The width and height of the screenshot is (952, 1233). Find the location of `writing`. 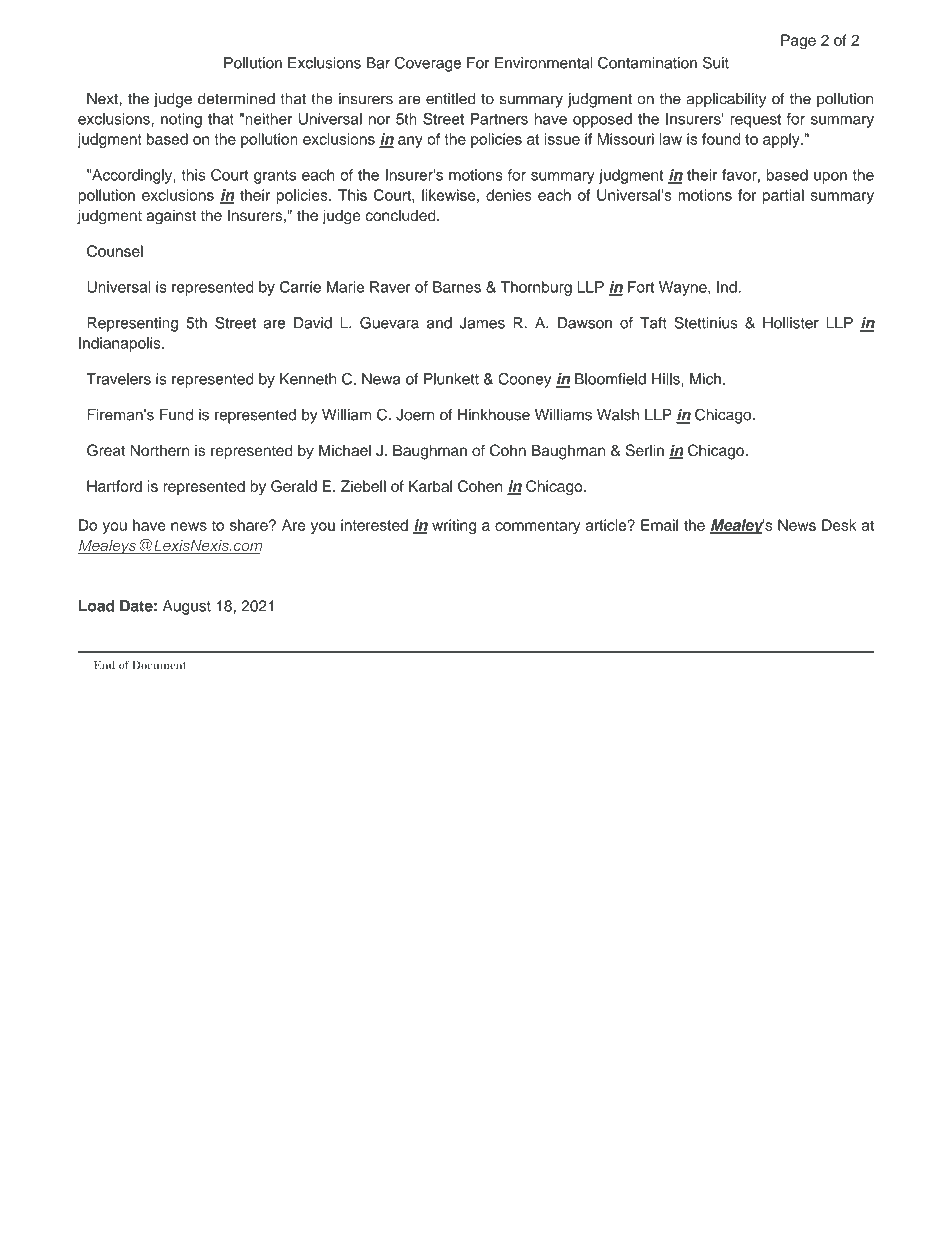

writing is located at coordinates (454, 526).
